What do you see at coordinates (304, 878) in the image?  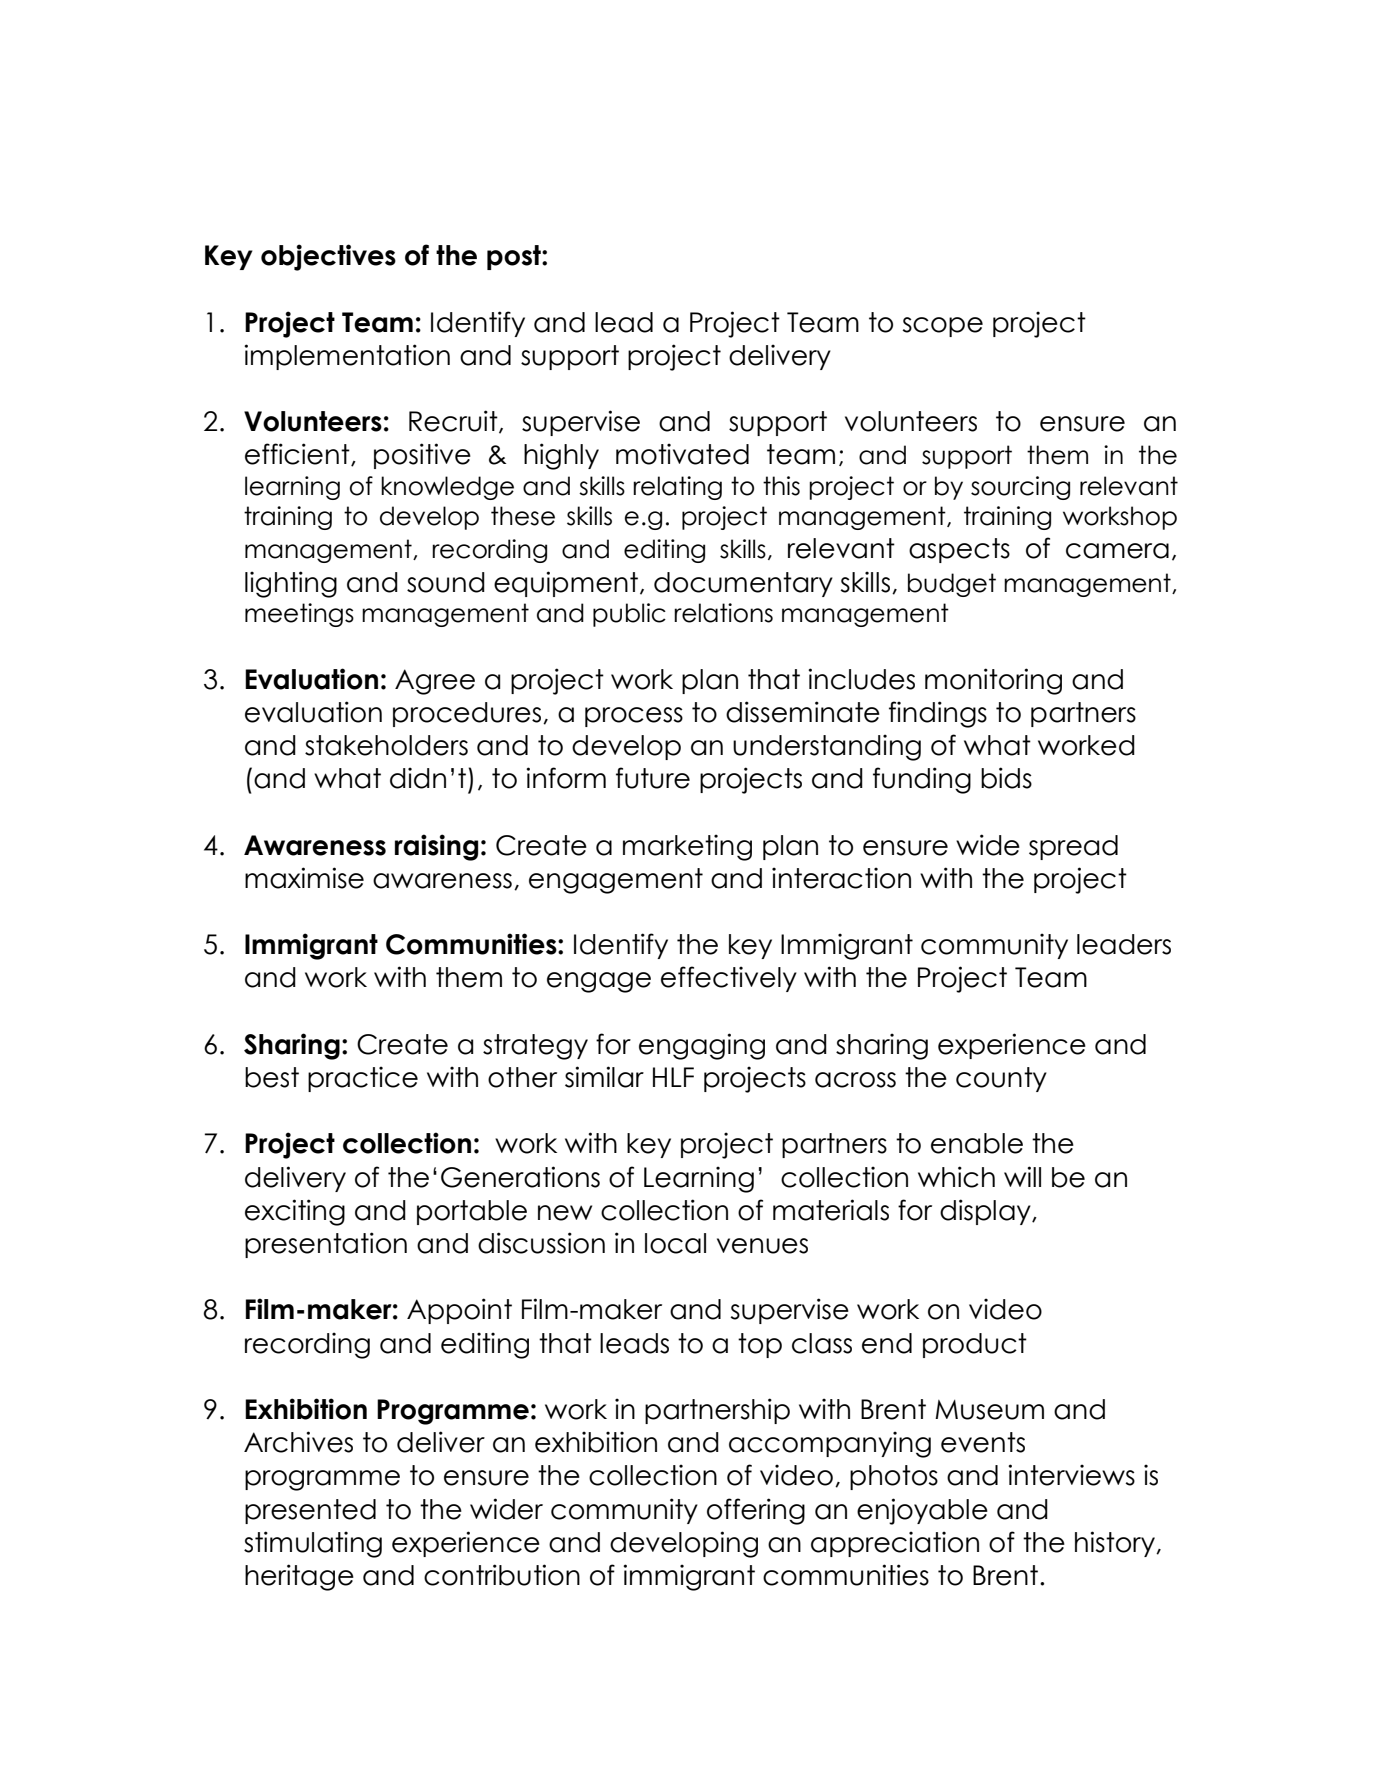 I see `maximise` at bounding box center [304, 878].
